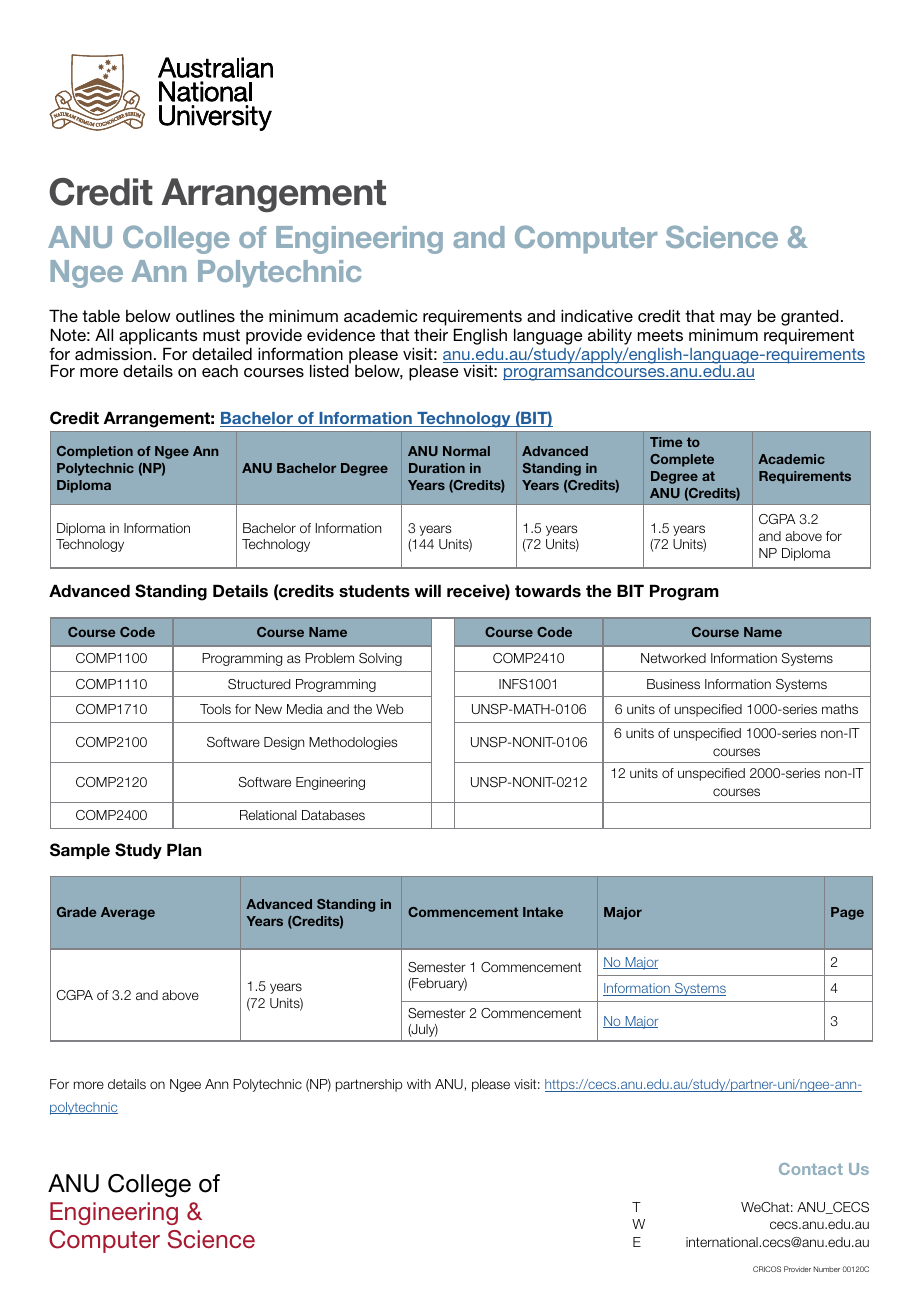 The width and height of the image is (924, 1308). I want to click on Page, so click(847, 913).
